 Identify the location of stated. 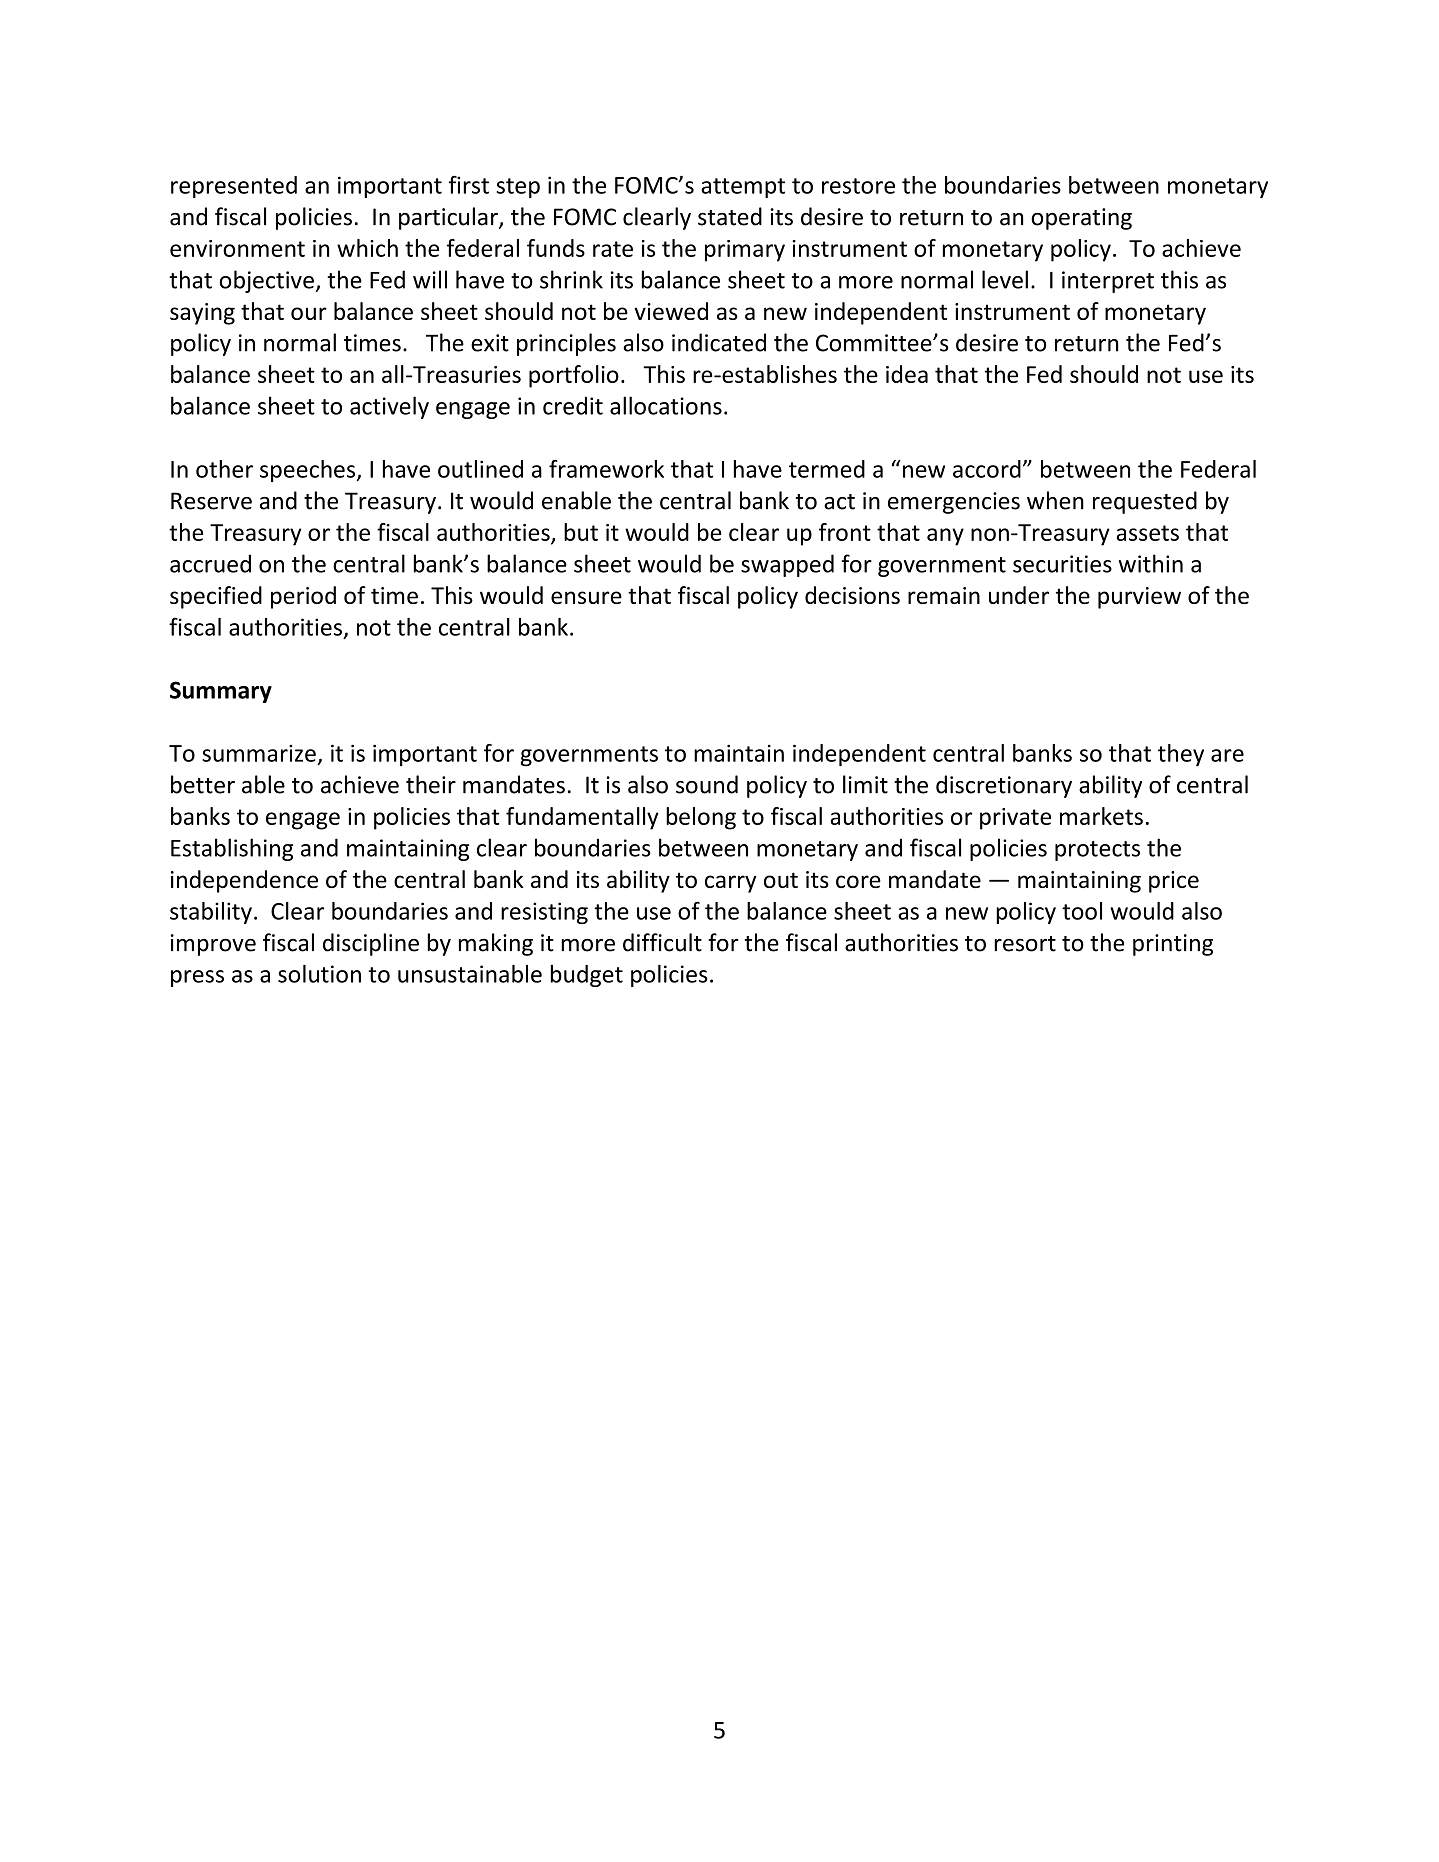
(730, 216).
